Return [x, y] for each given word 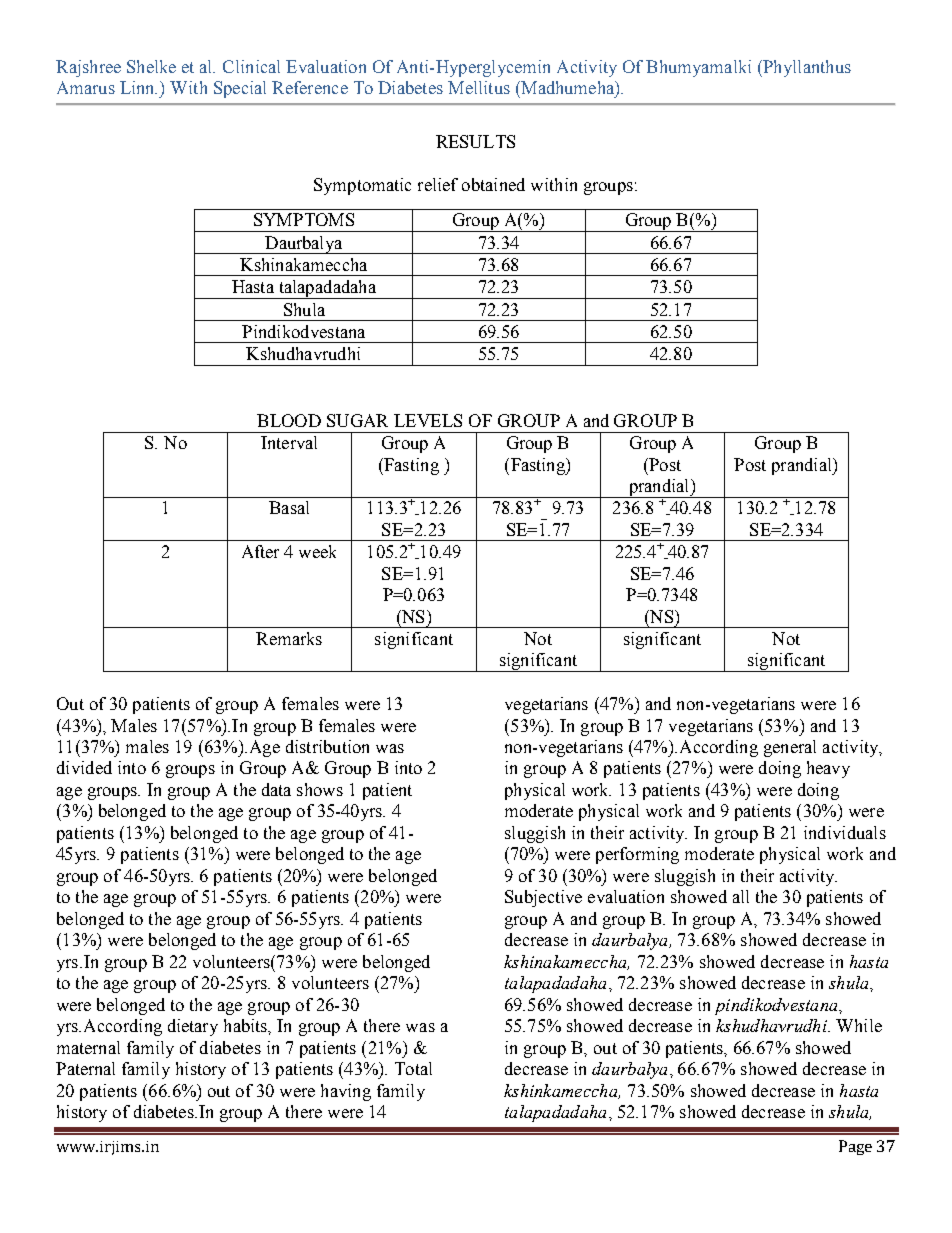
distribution [327, 746]
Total [413, 1068]
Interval [289, 442]
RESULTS [475, 141]
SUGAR [357, 420]
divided [84, 767]
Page [855, 1147]
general [790, 748]
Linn [138, 87]
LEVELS [428, 420]
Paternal [85, 1068]
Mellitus [479, 87]
